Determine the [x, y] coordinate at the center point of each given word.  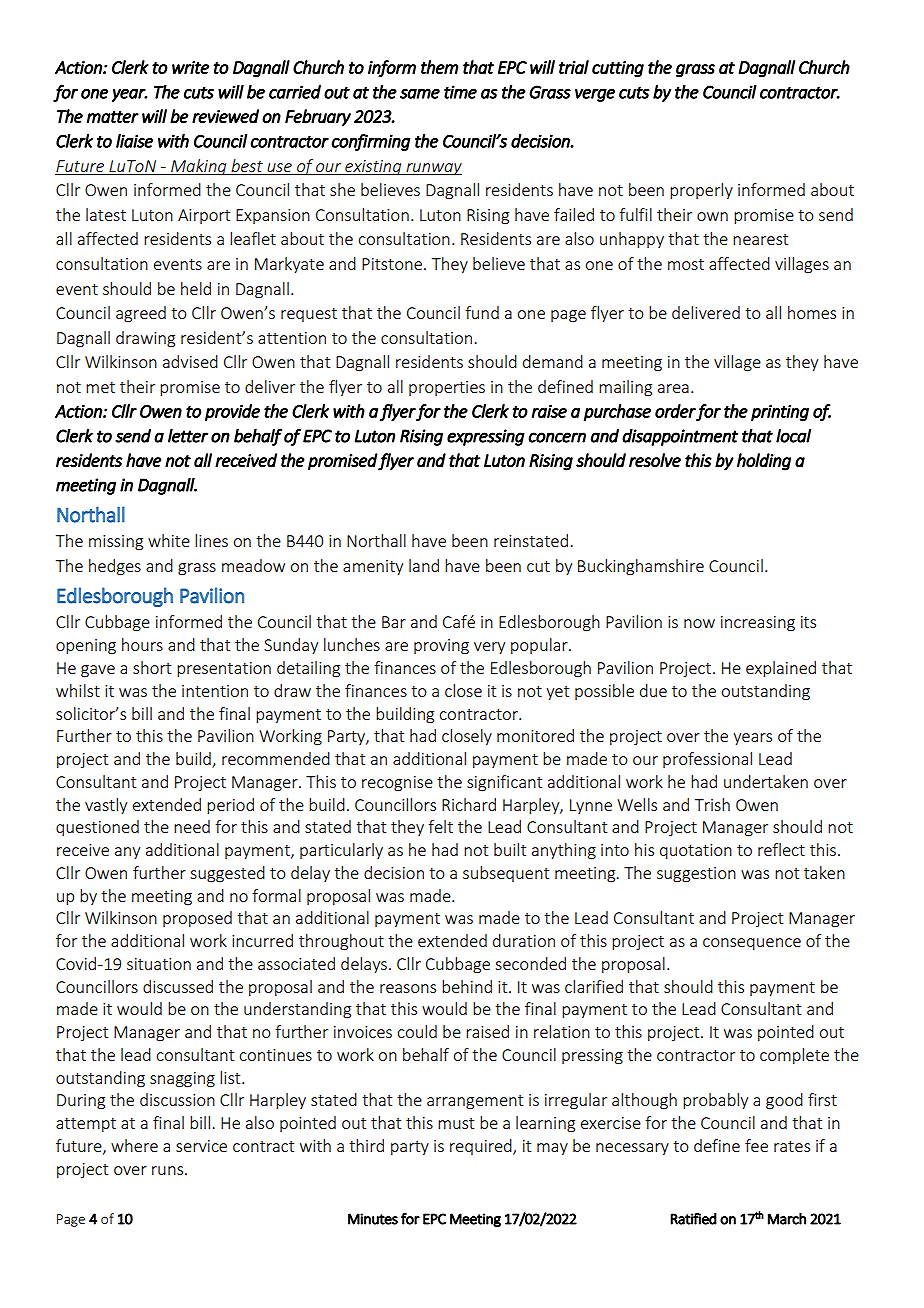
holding [764, 462]
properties [447, 388]
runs [169, 1170]
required [482, 1147]
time [460, 92]
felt [440, 826]
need [192, 826]
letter [188, 435]
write [190, 67]
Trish [712, 804]
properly [701, 191]
